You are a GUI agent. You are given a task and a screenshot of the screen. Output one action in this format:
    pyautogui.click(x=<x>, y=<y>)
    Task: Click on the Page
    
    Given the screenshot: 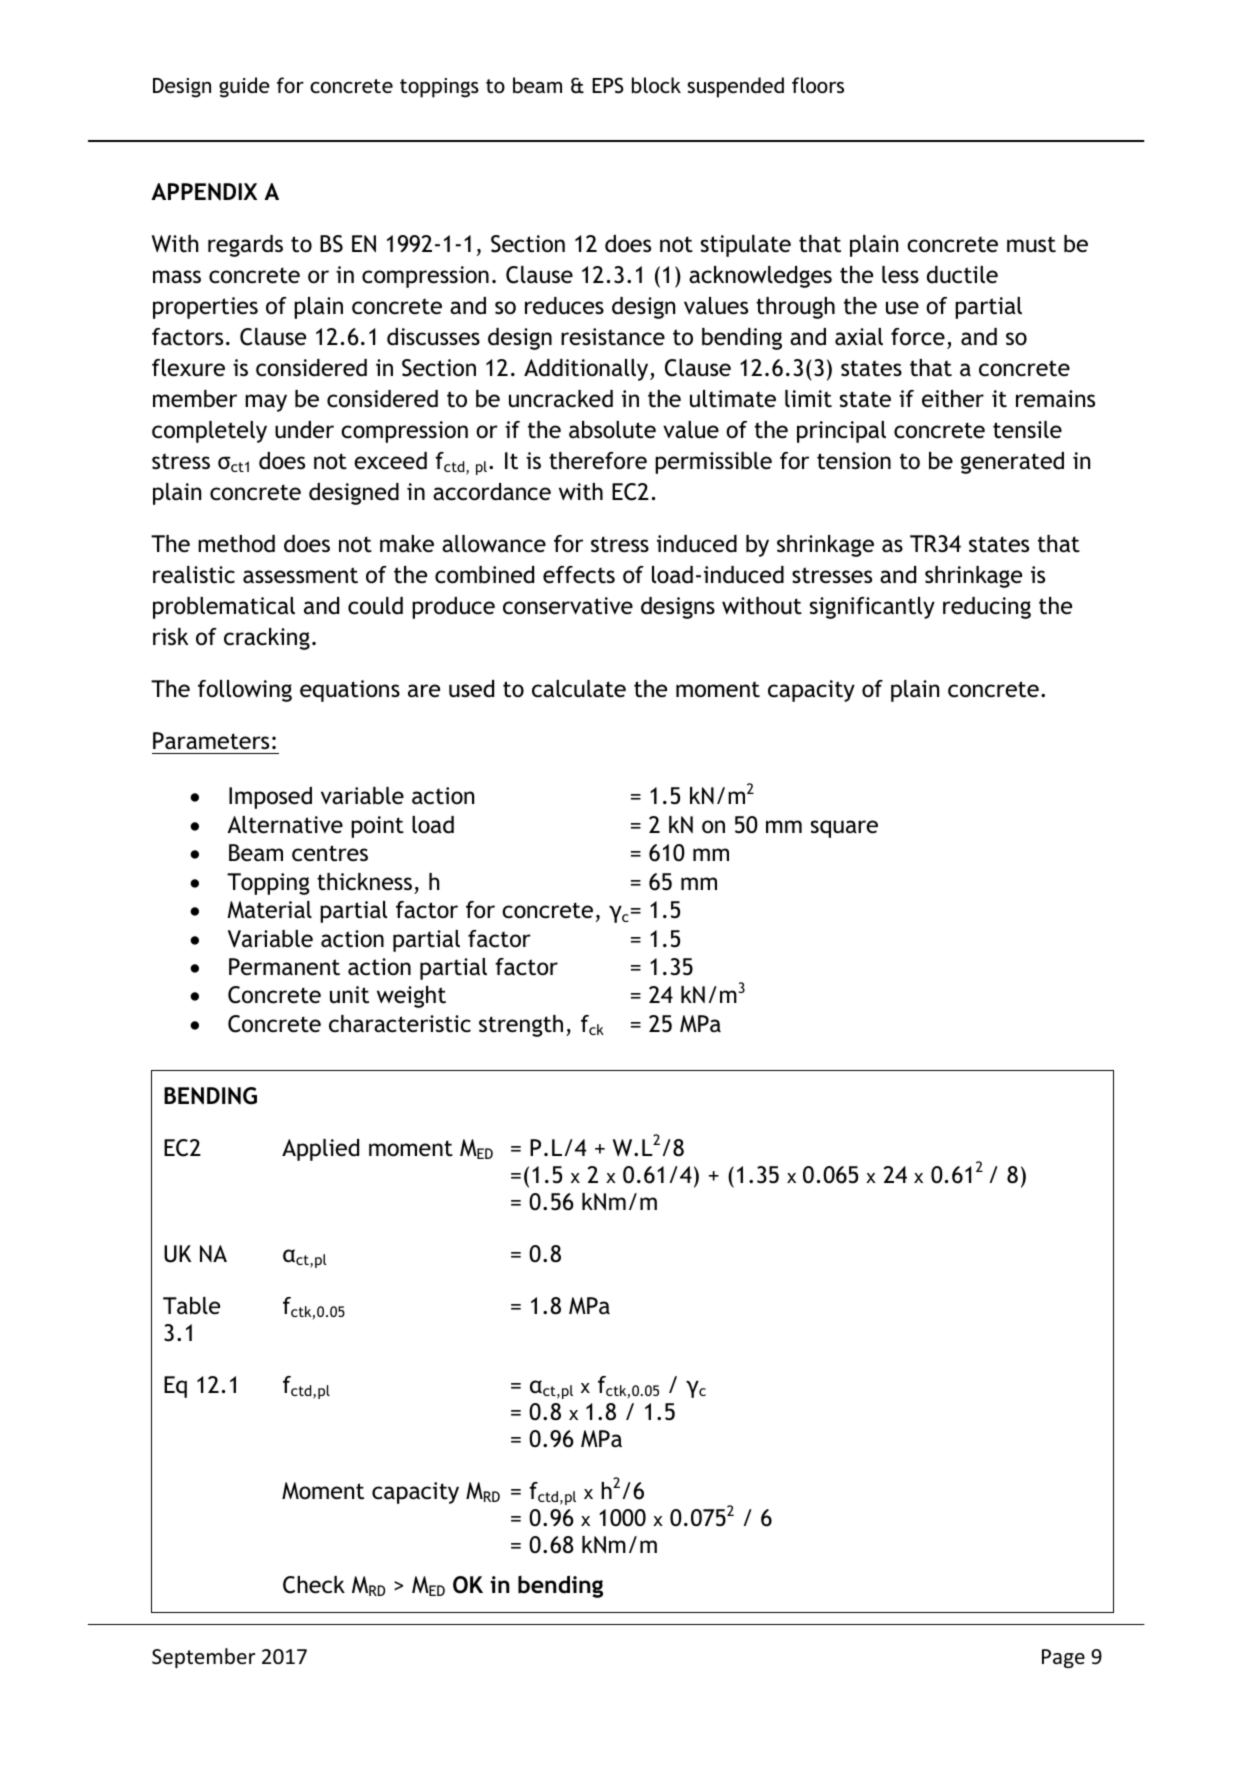 What is the action you would take?
    pyautogui.click(x=1063, y=1658)
